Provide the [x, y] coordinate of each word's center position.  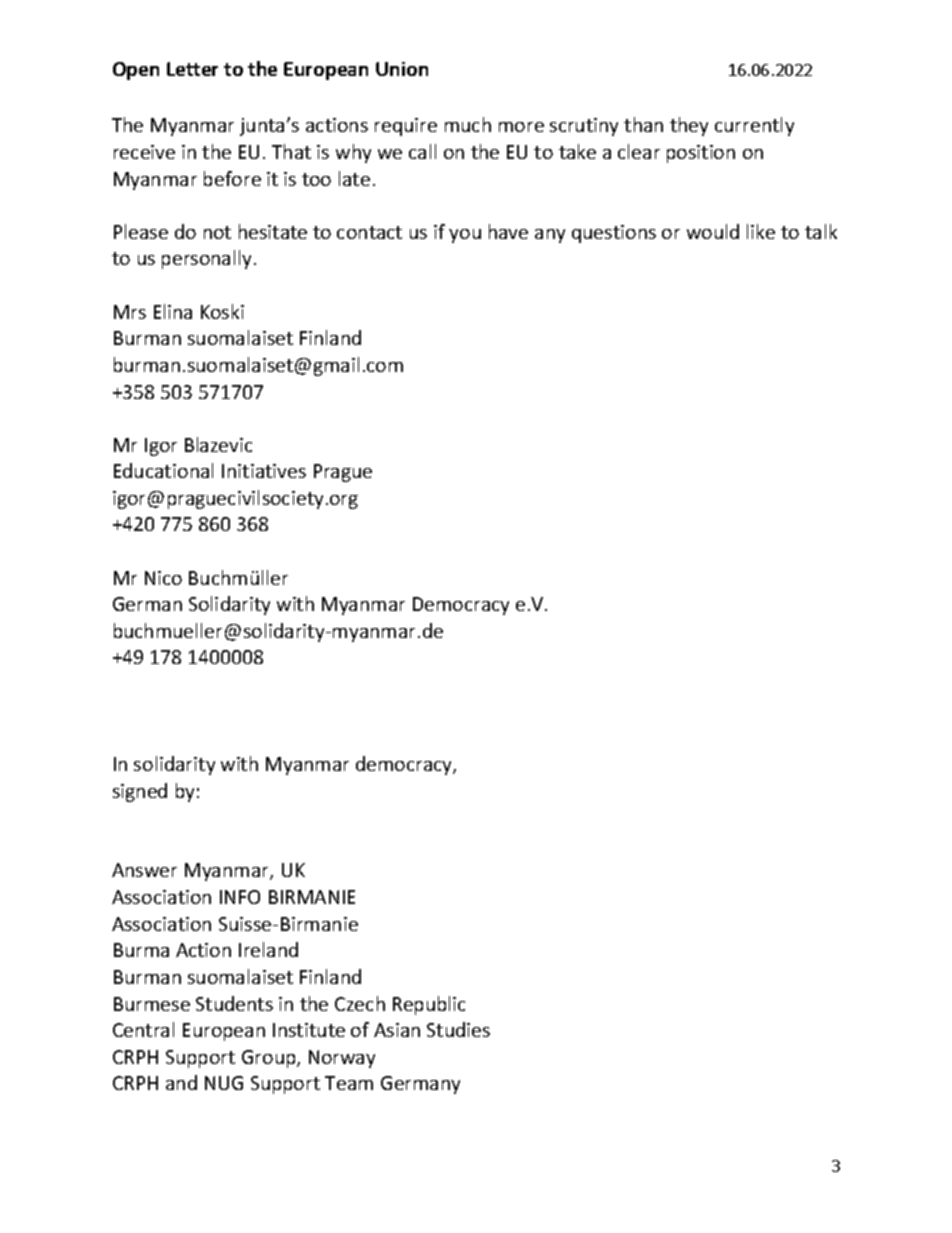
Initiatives [264, 471]
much [468, 124]
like [761, 231]
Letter [192, 69]
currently [754, 126]
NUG [224, 1083]
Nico [163, 578]
